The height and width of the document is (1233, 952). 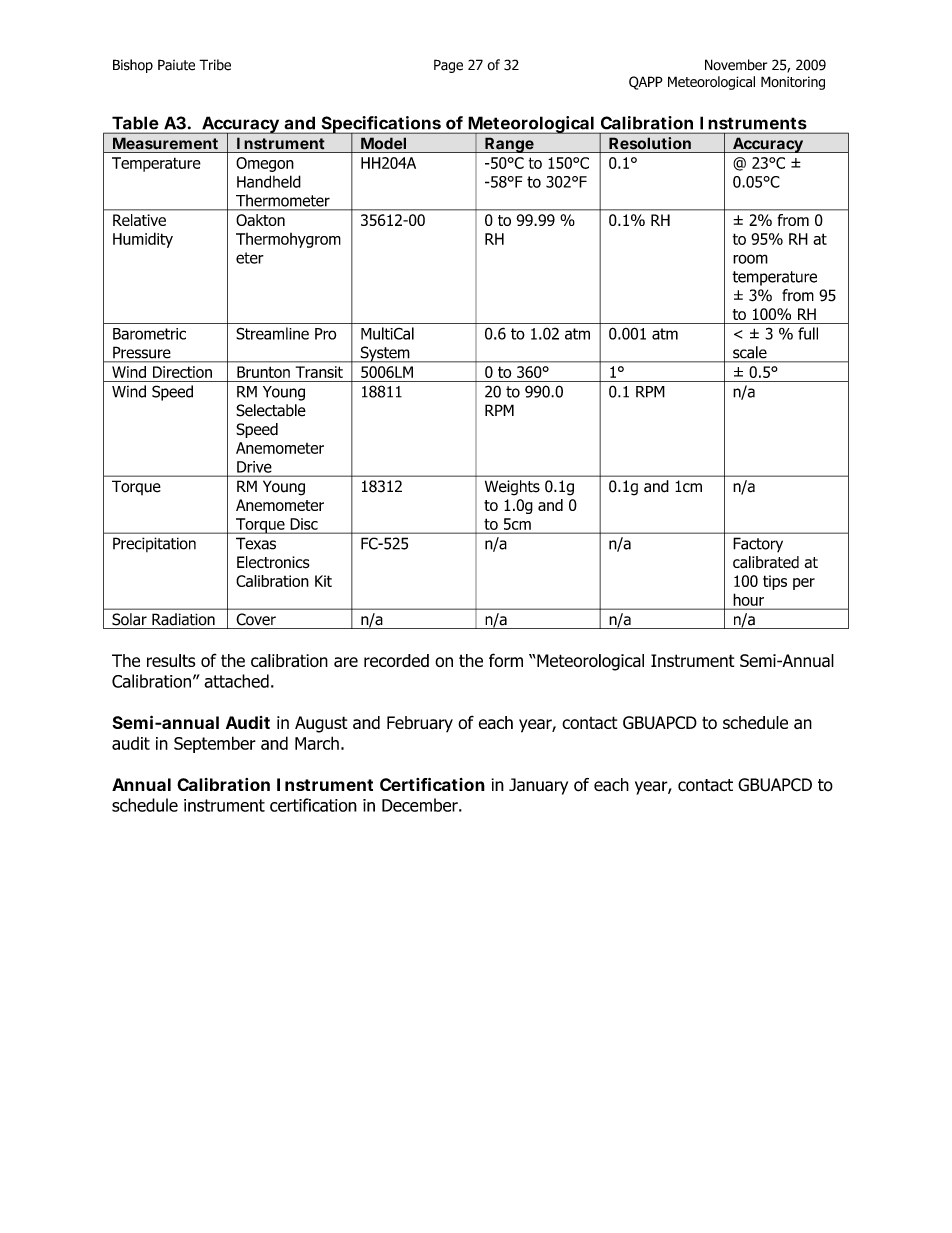 I want to click on scale, so click(x=750, y=352).
